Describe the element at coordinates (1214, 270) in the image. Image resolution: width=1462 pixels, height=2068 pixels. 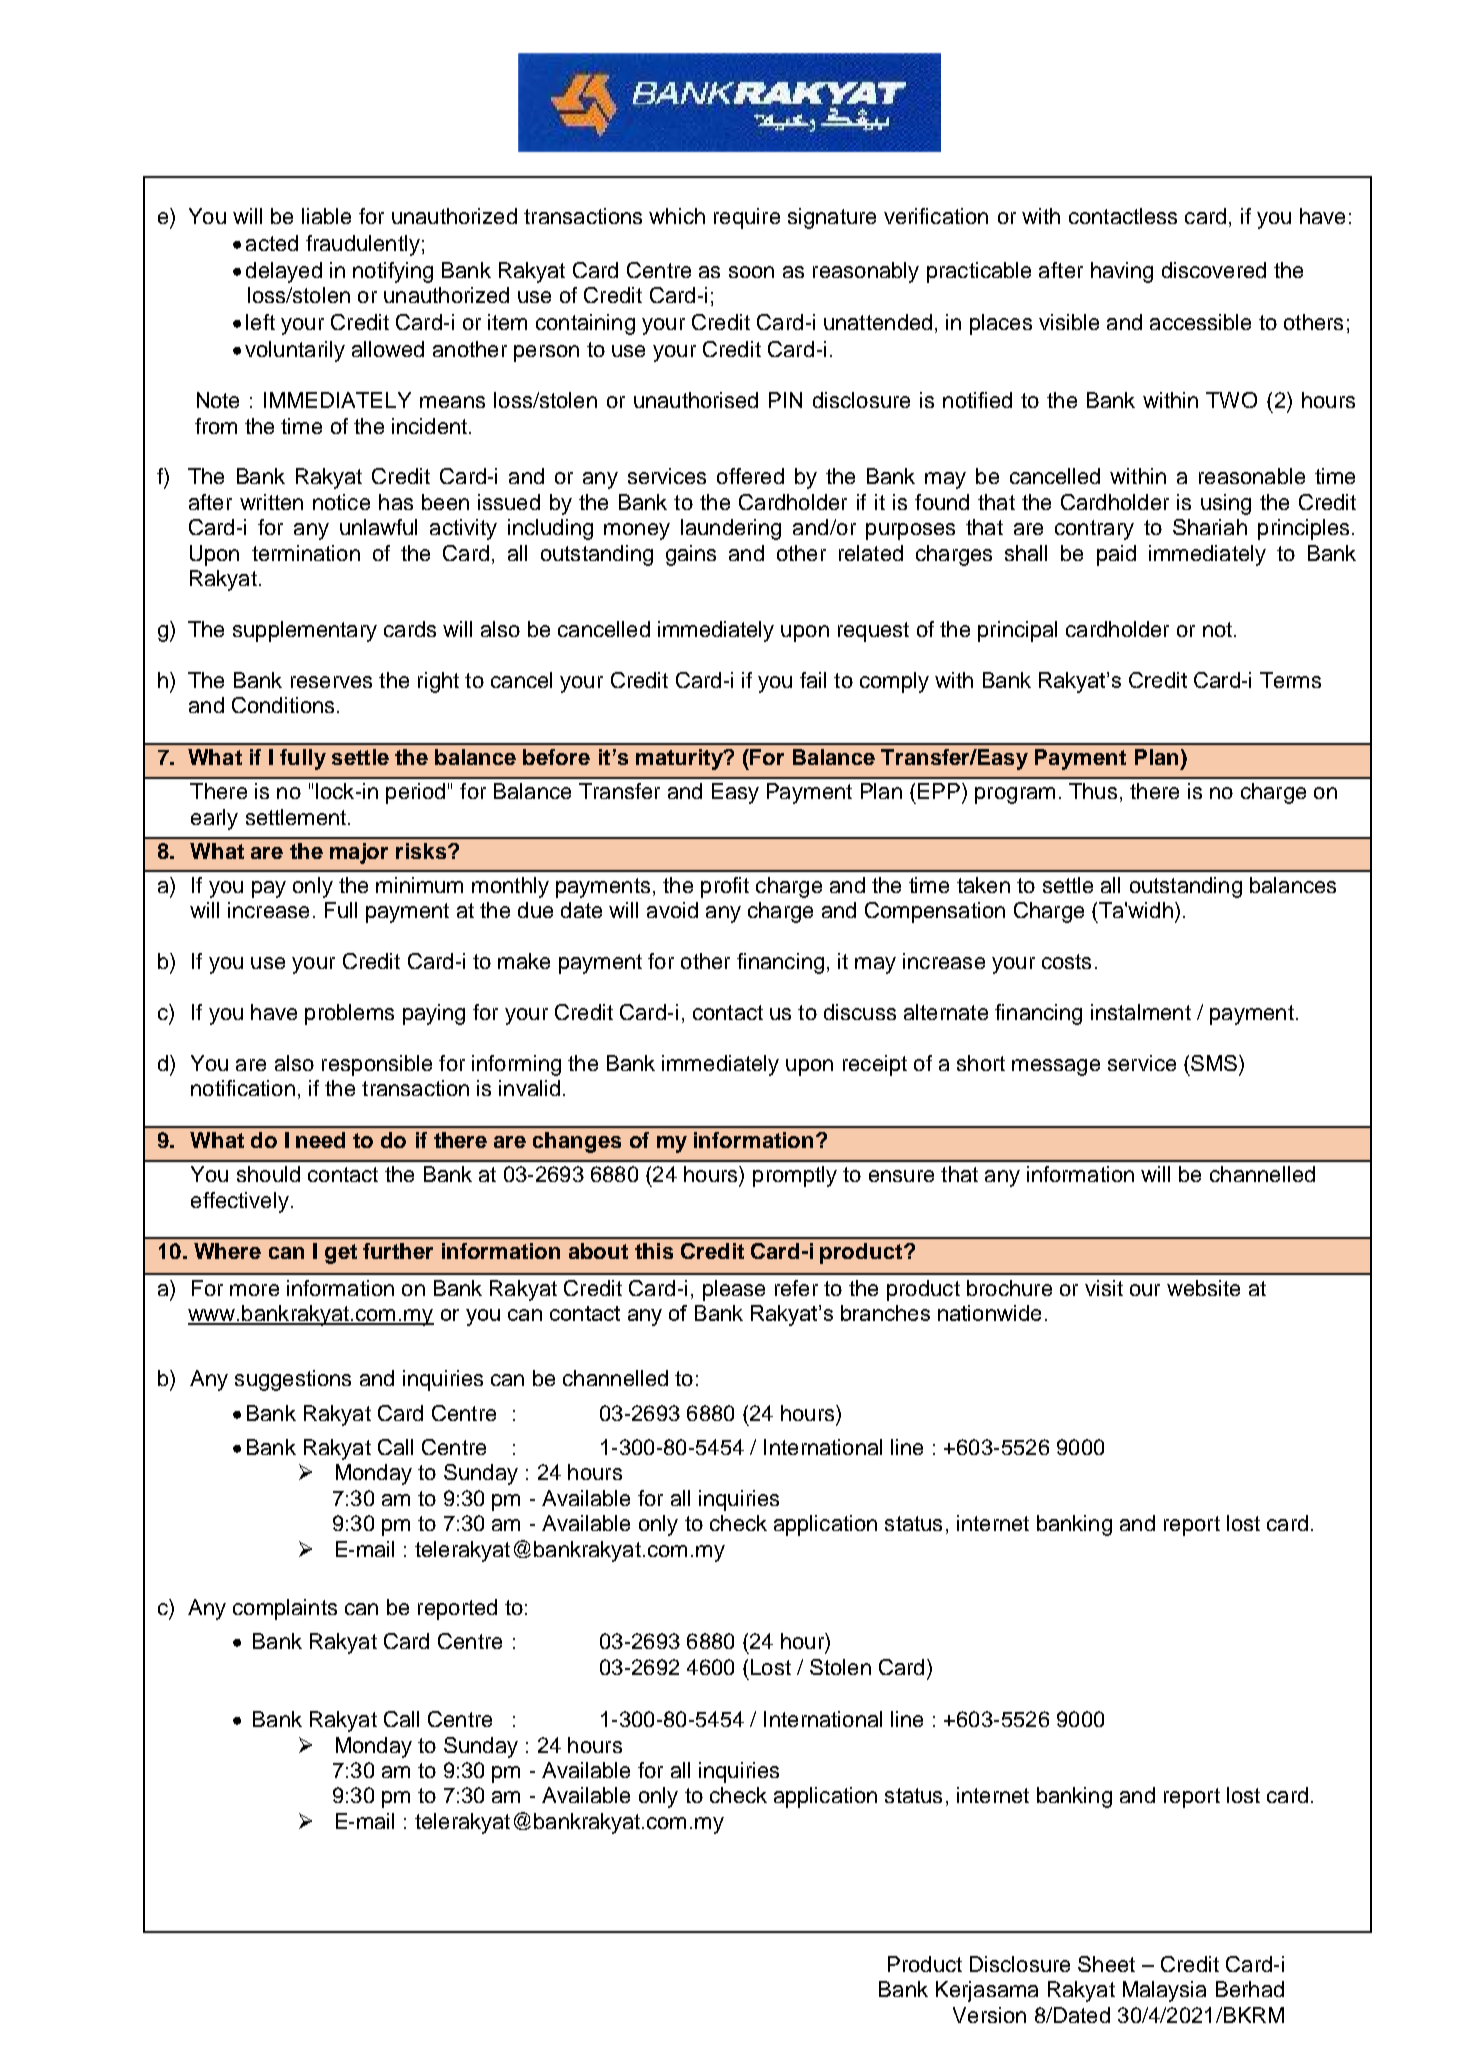
I see `discovered` at that location.
